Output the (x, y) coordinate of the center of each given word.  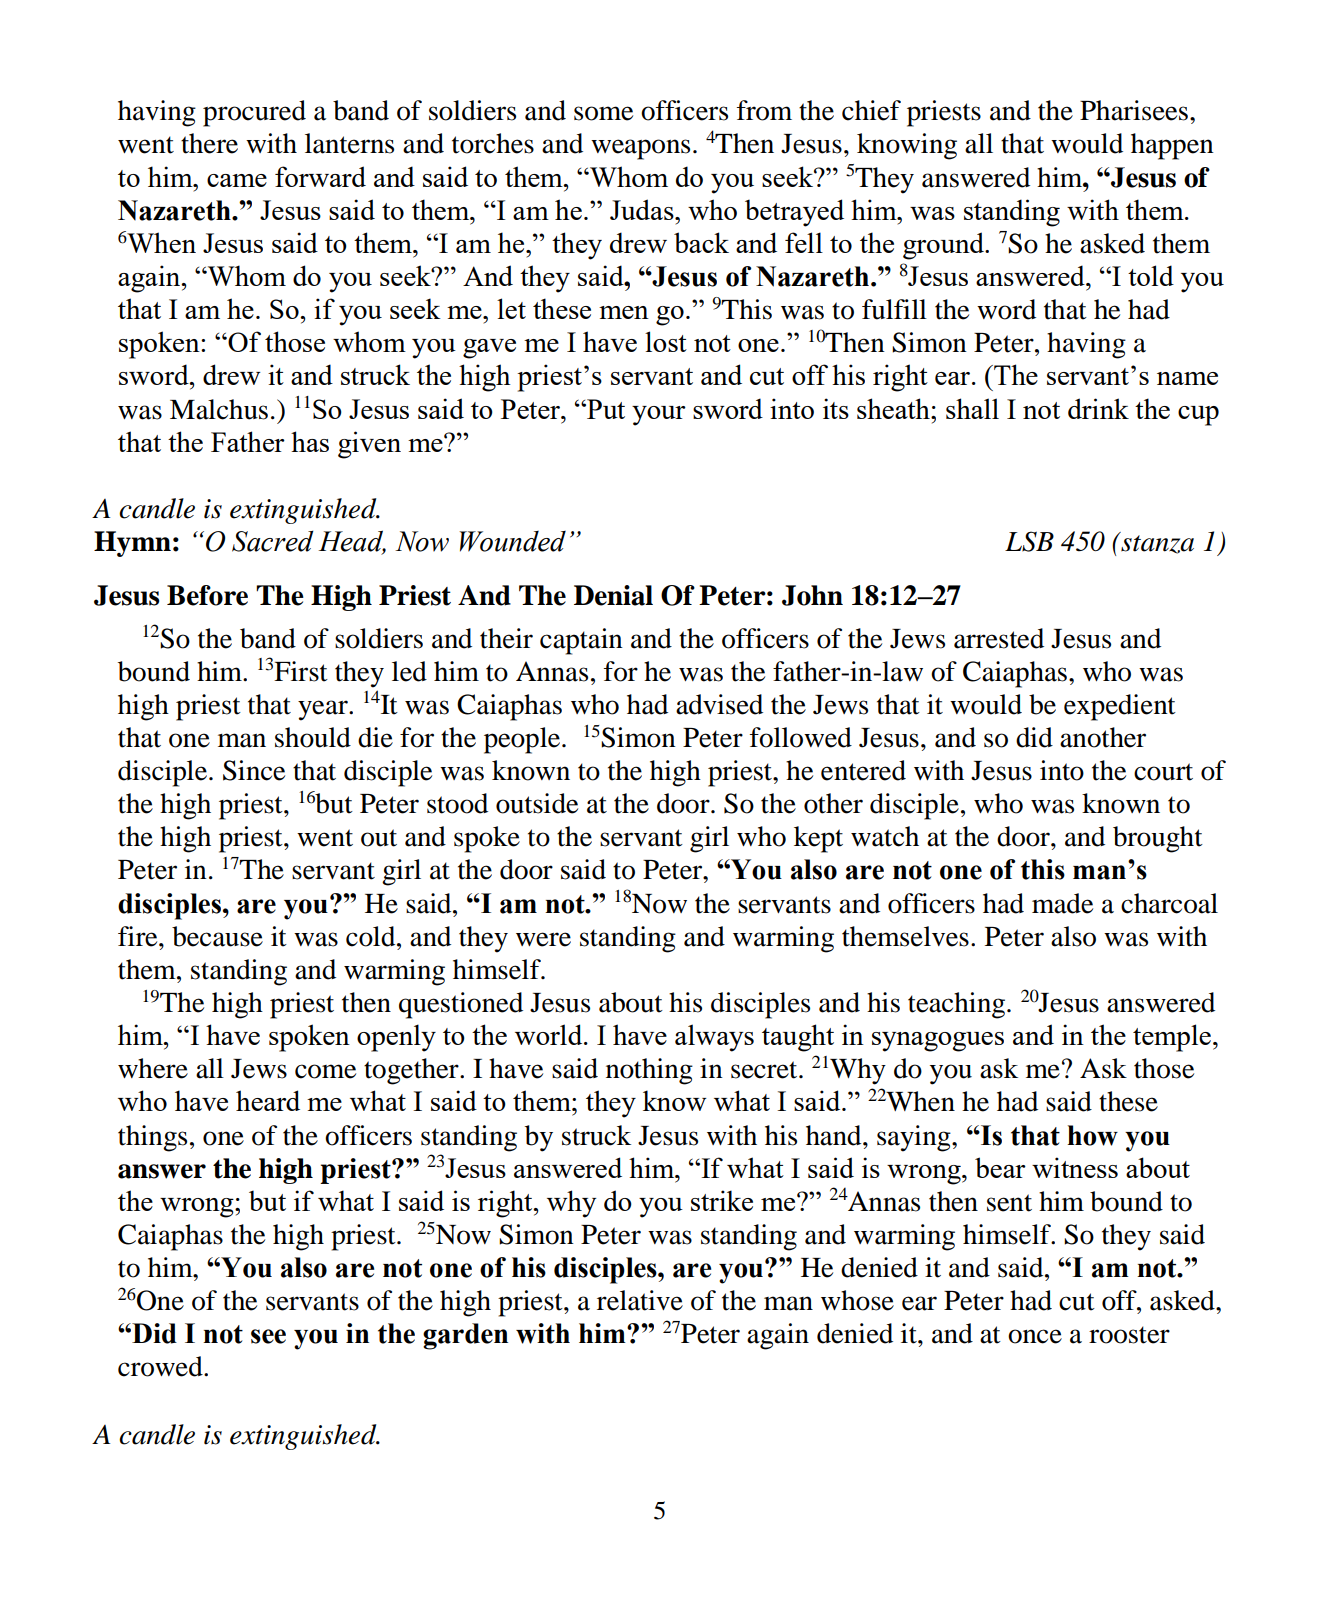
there (209, 143)
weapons (640, 149)
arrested (999, 638)
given (369, 445)
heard (268, 1100)
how (1092, 1135)
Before (207, 595)
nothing (649, 1071)
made (1062, 903)
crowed (161, 1366)
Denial (613, 595)
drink (1098, 408)
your (659, 416)
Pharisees (1134, 110)
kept (818, 839)
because (217, 936)
